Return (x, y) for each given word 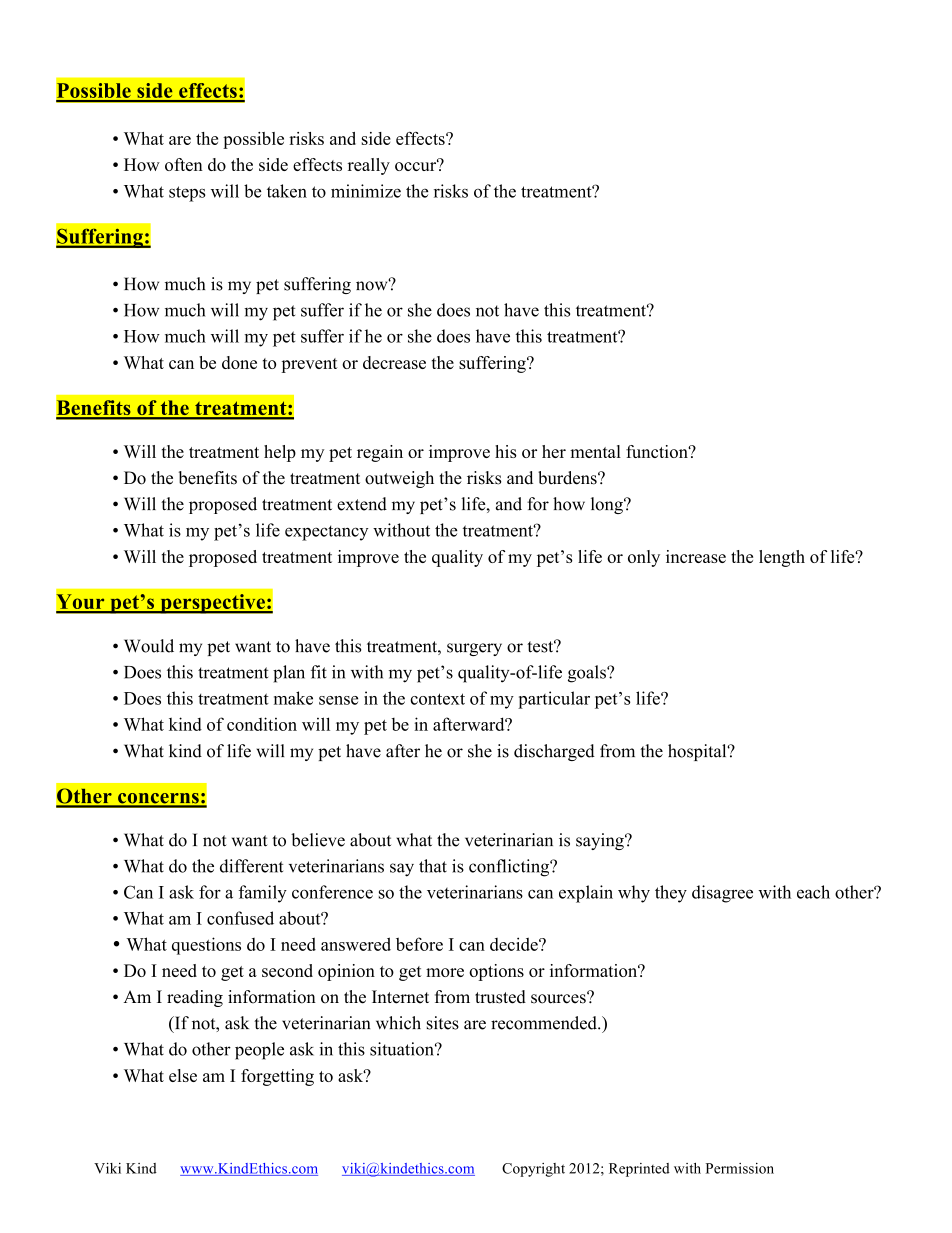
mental (595, 451)
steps (187, 194)
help (280, 453)
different (251, 866)
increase (696, 556)
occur (417, 165)
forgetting (277, 1077)
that (433, 866)
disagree (722, 894)
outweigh (399, 479)
